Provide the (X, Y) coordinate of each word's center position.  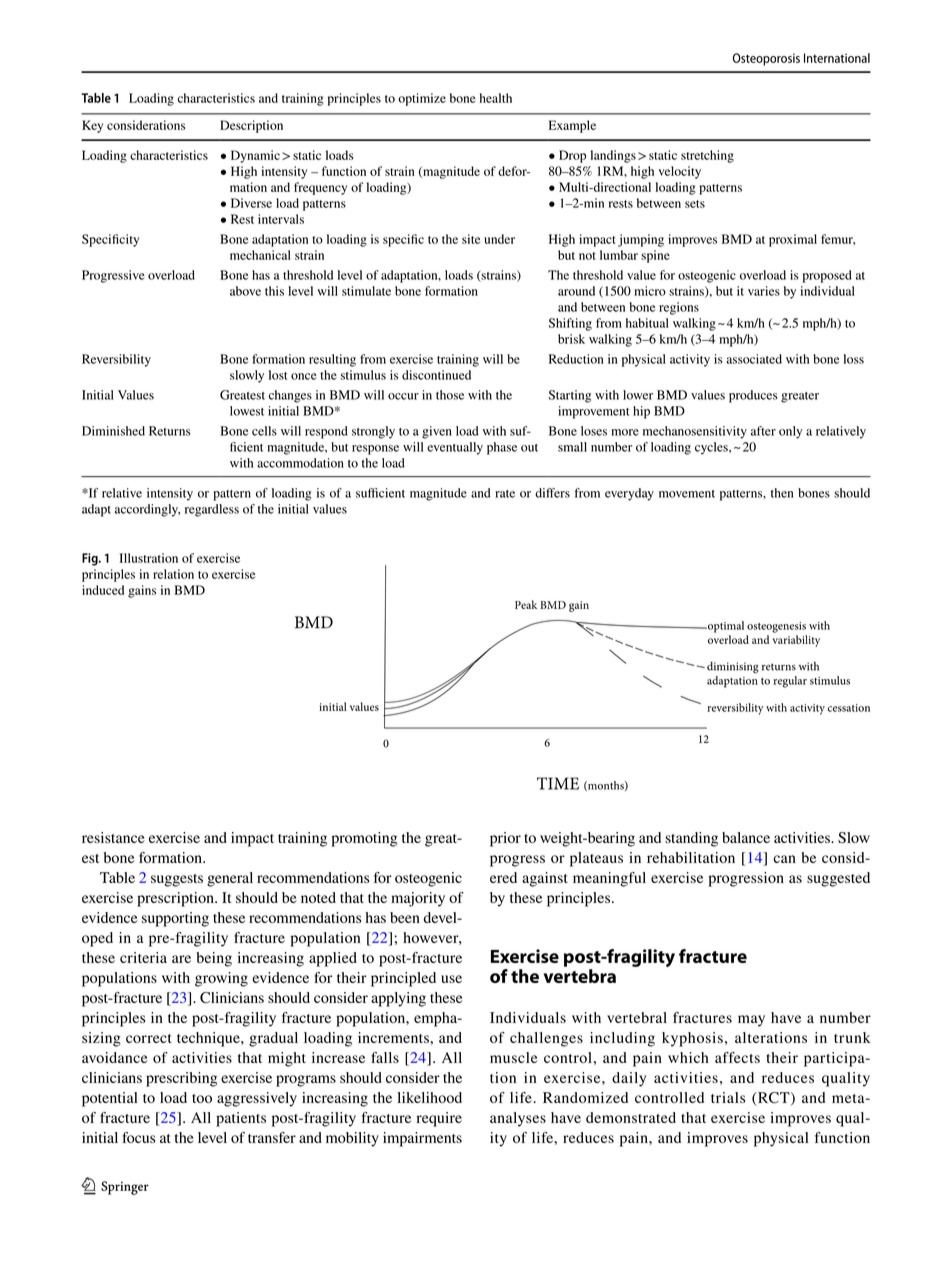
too (202, 1098)
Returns (170, 431)
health (496, 98)
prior (505, 839)
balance (746, 837)
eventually (455, 448)
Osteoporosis (766, 59)
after (763, 431)
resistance (113, 837)
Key (92, 126)
